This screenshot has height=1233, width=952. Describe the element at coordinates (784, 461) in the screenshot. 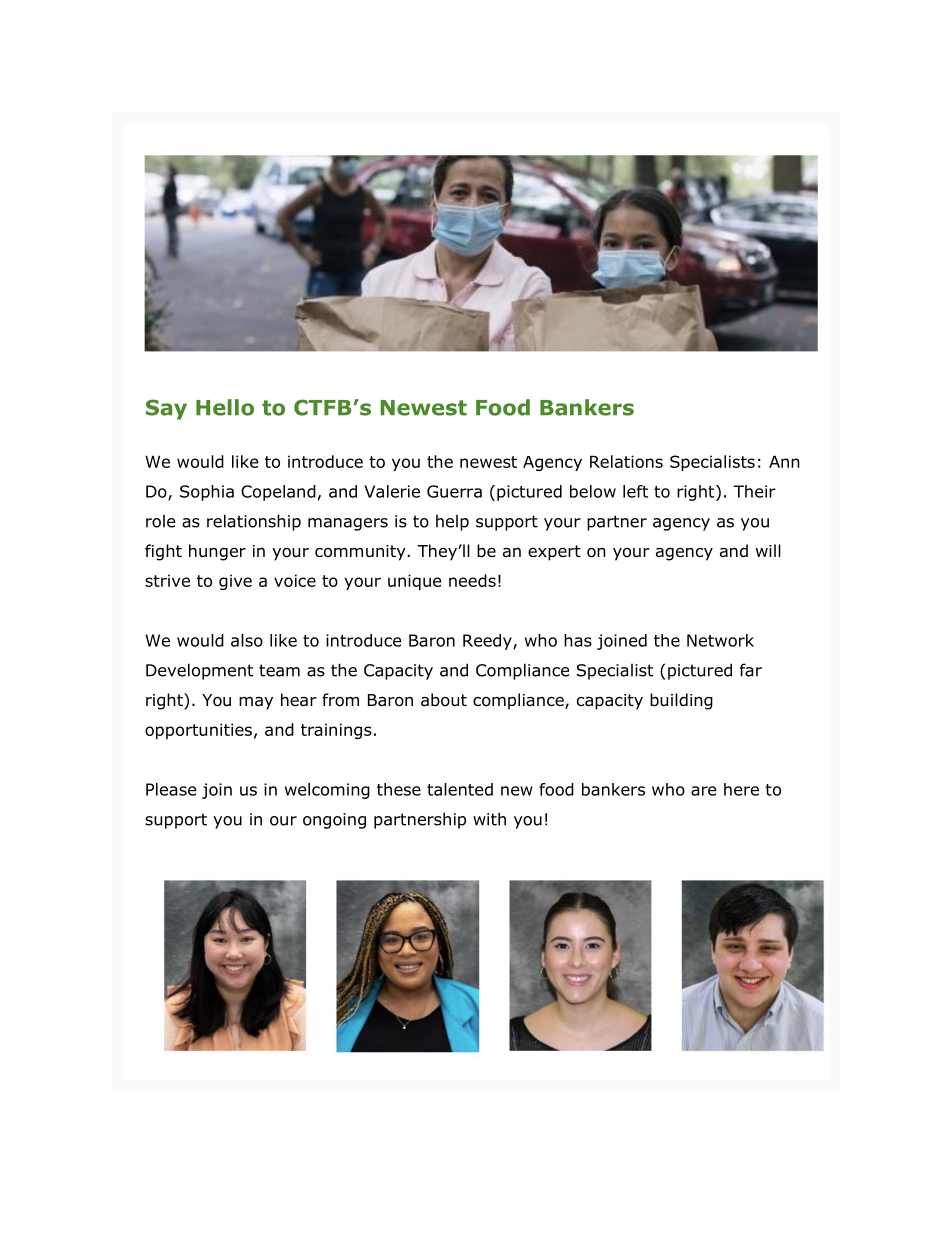

I see `Ann` at that location.
